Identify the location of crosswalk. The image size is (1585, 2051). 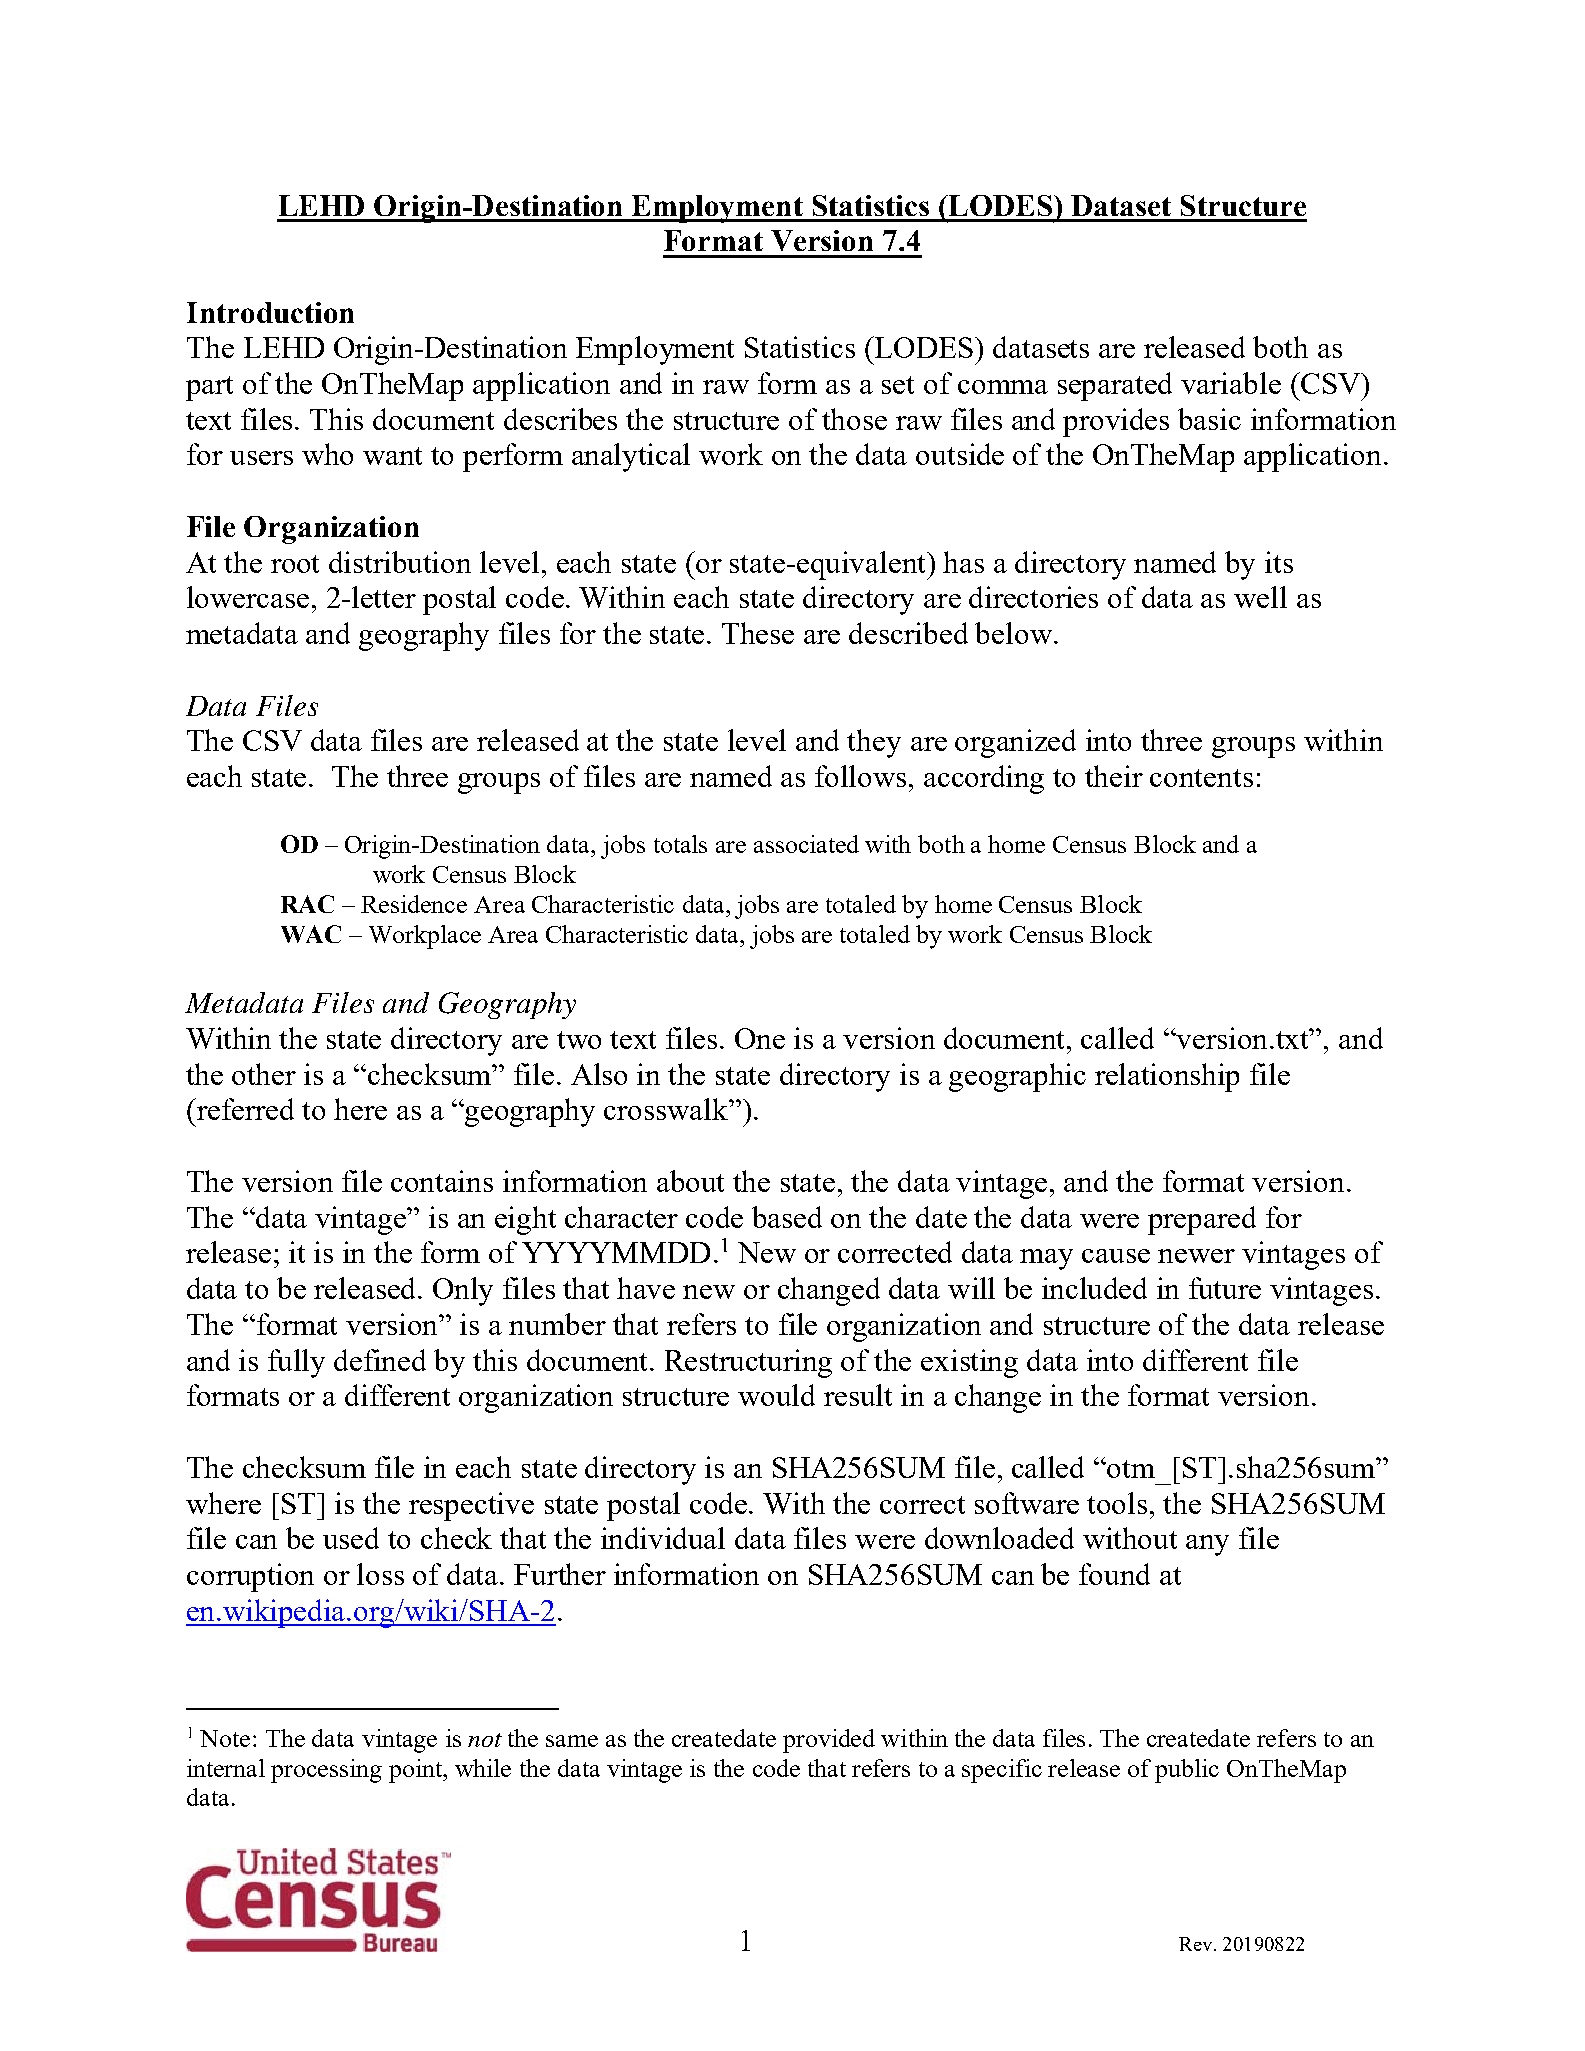
(667, 1109).
